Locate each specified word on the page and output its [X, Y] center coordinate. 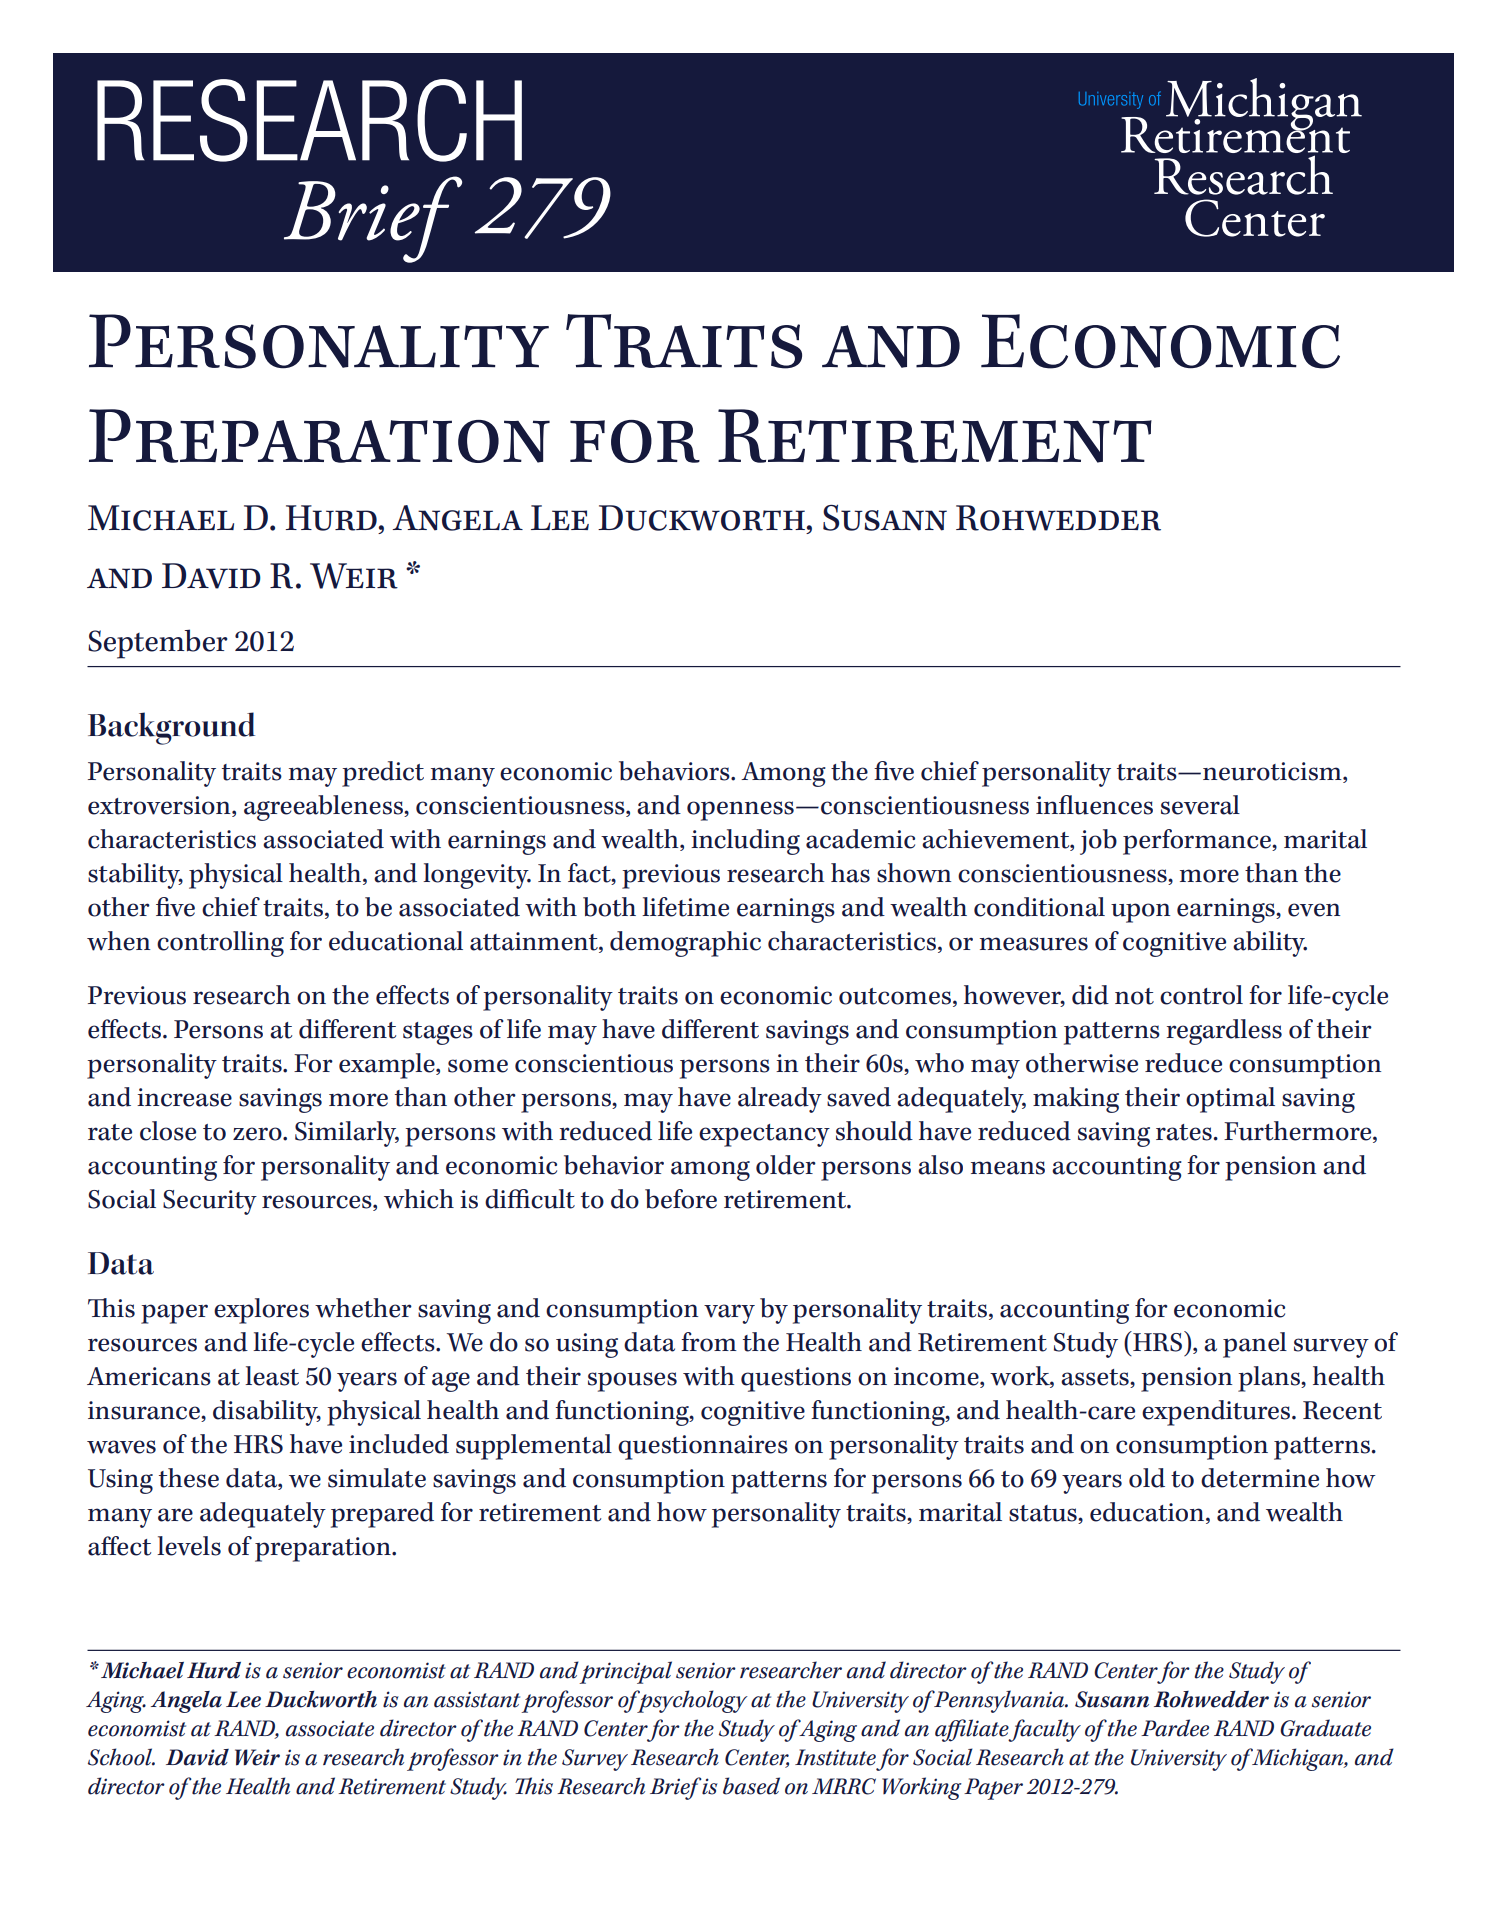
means [1008, 1168]
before [681, 1199]
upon [1140, 913]
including [745, 842]
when [118, 941]
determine [1260, 1478]
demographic [685, 944]
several [1200, 805]
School [121, 1757]
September [158, 644]
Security [210, 1202]
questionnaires [703, 1447]
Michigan [1298, 1759]
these [189, 1478]
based [751, 1786]
